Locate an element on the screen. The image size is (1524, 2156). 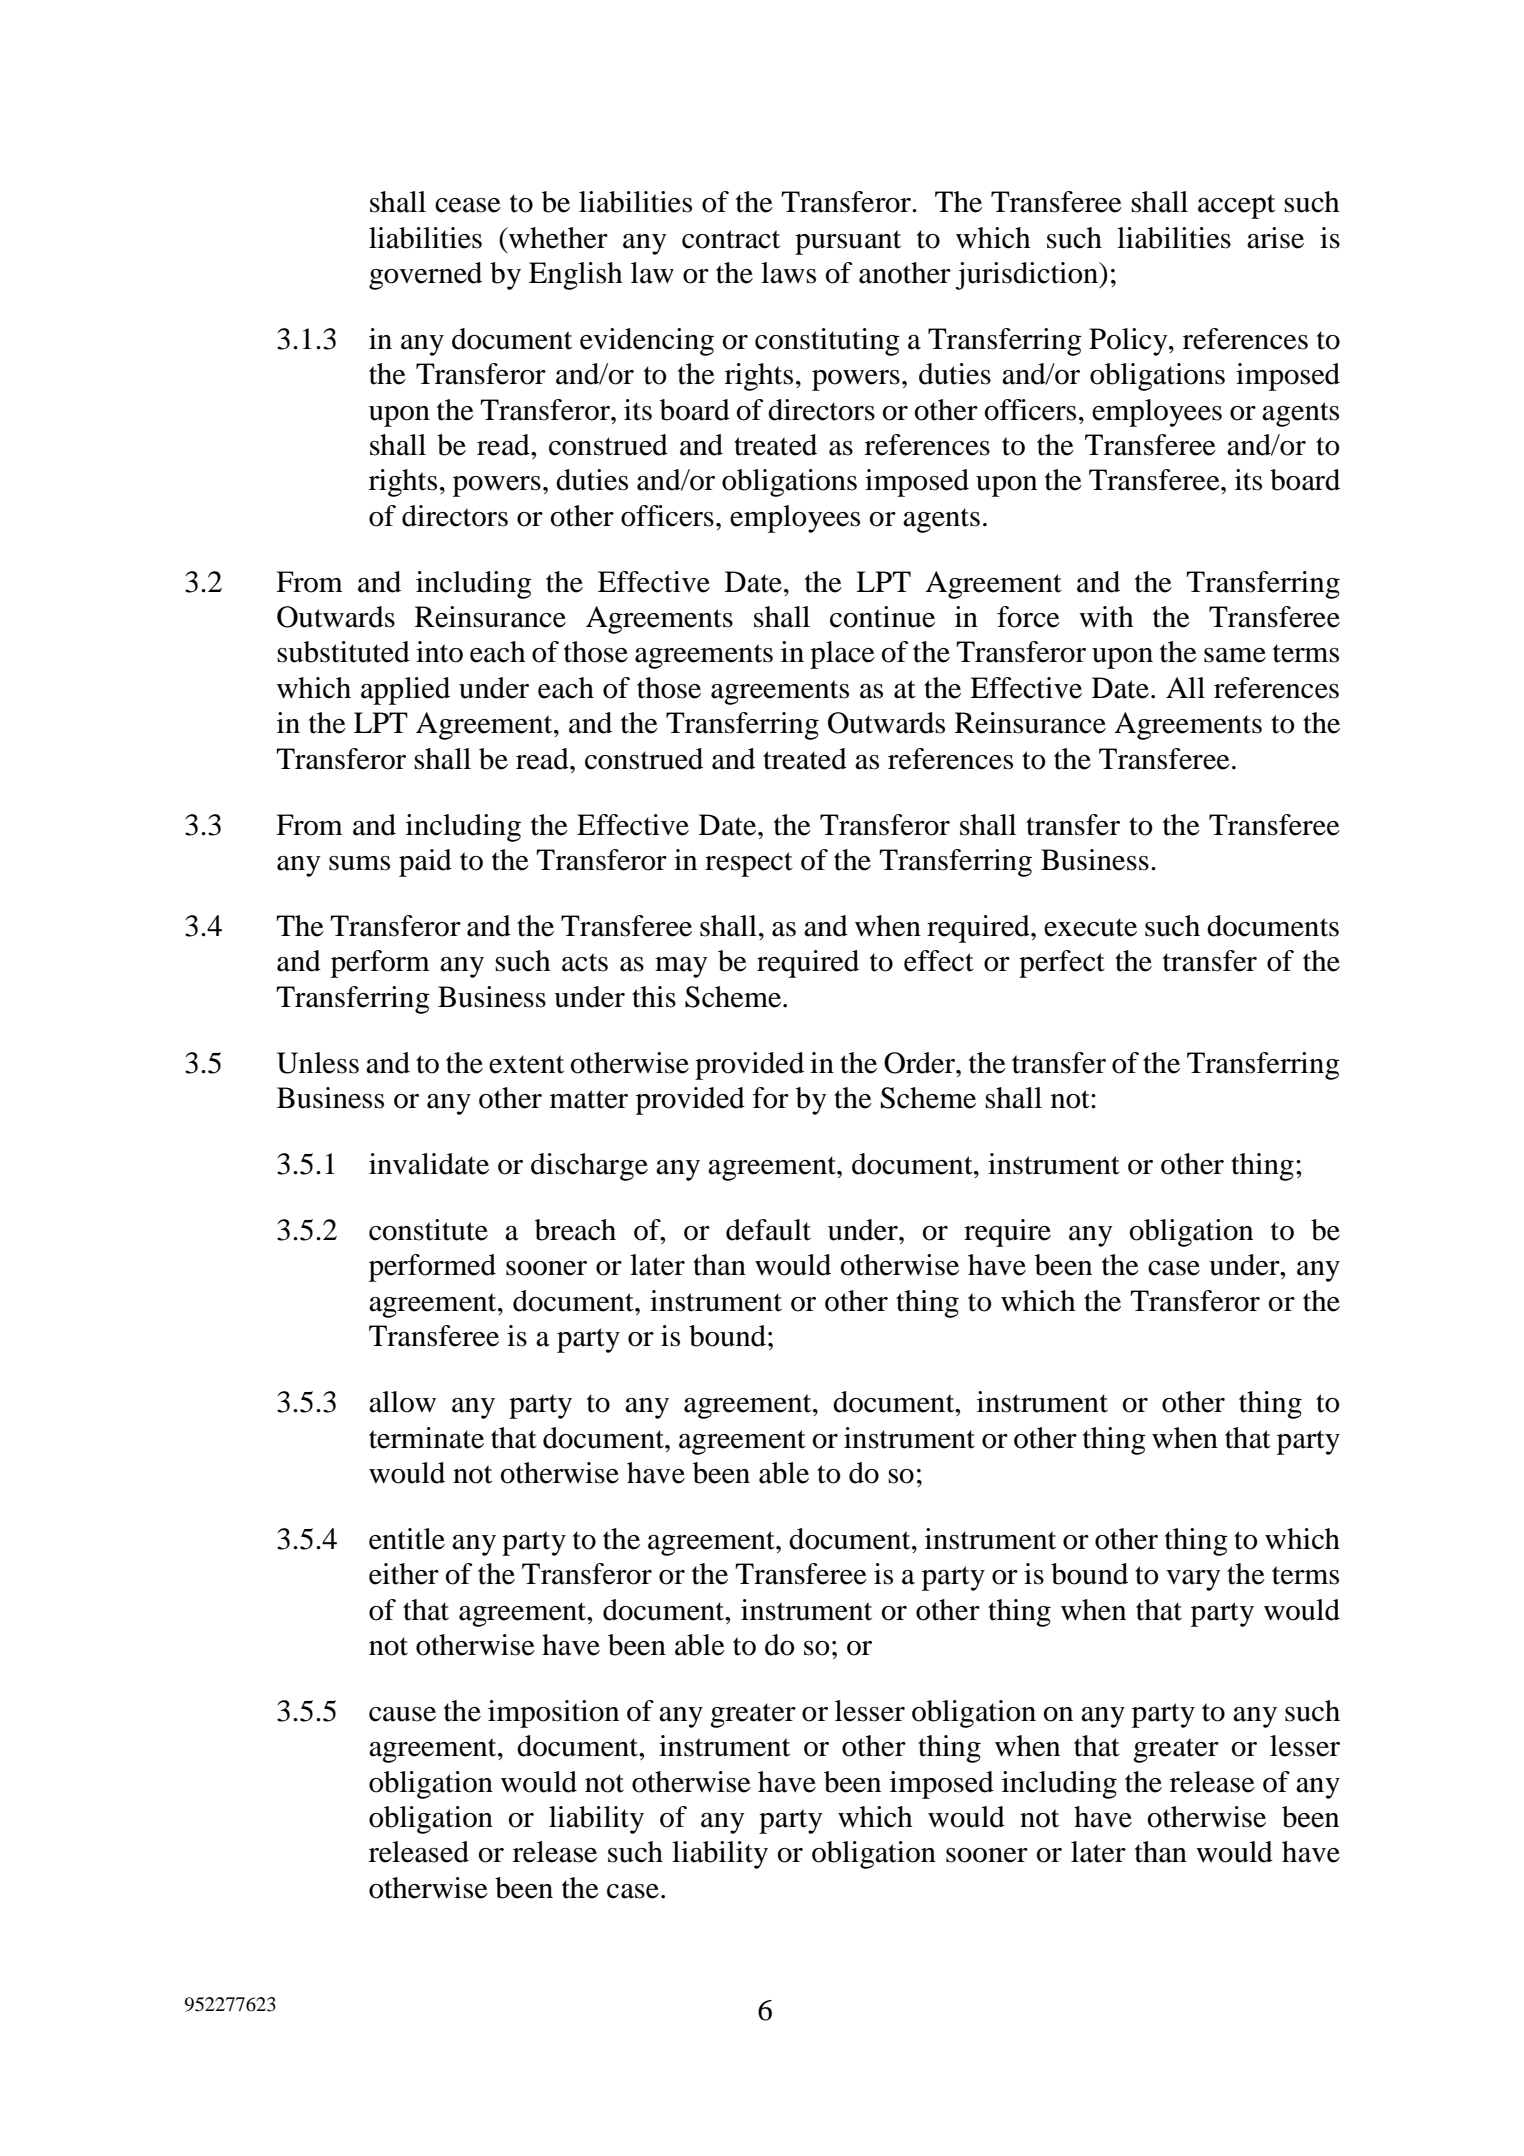
governed is located at coordinates (425, 276).
